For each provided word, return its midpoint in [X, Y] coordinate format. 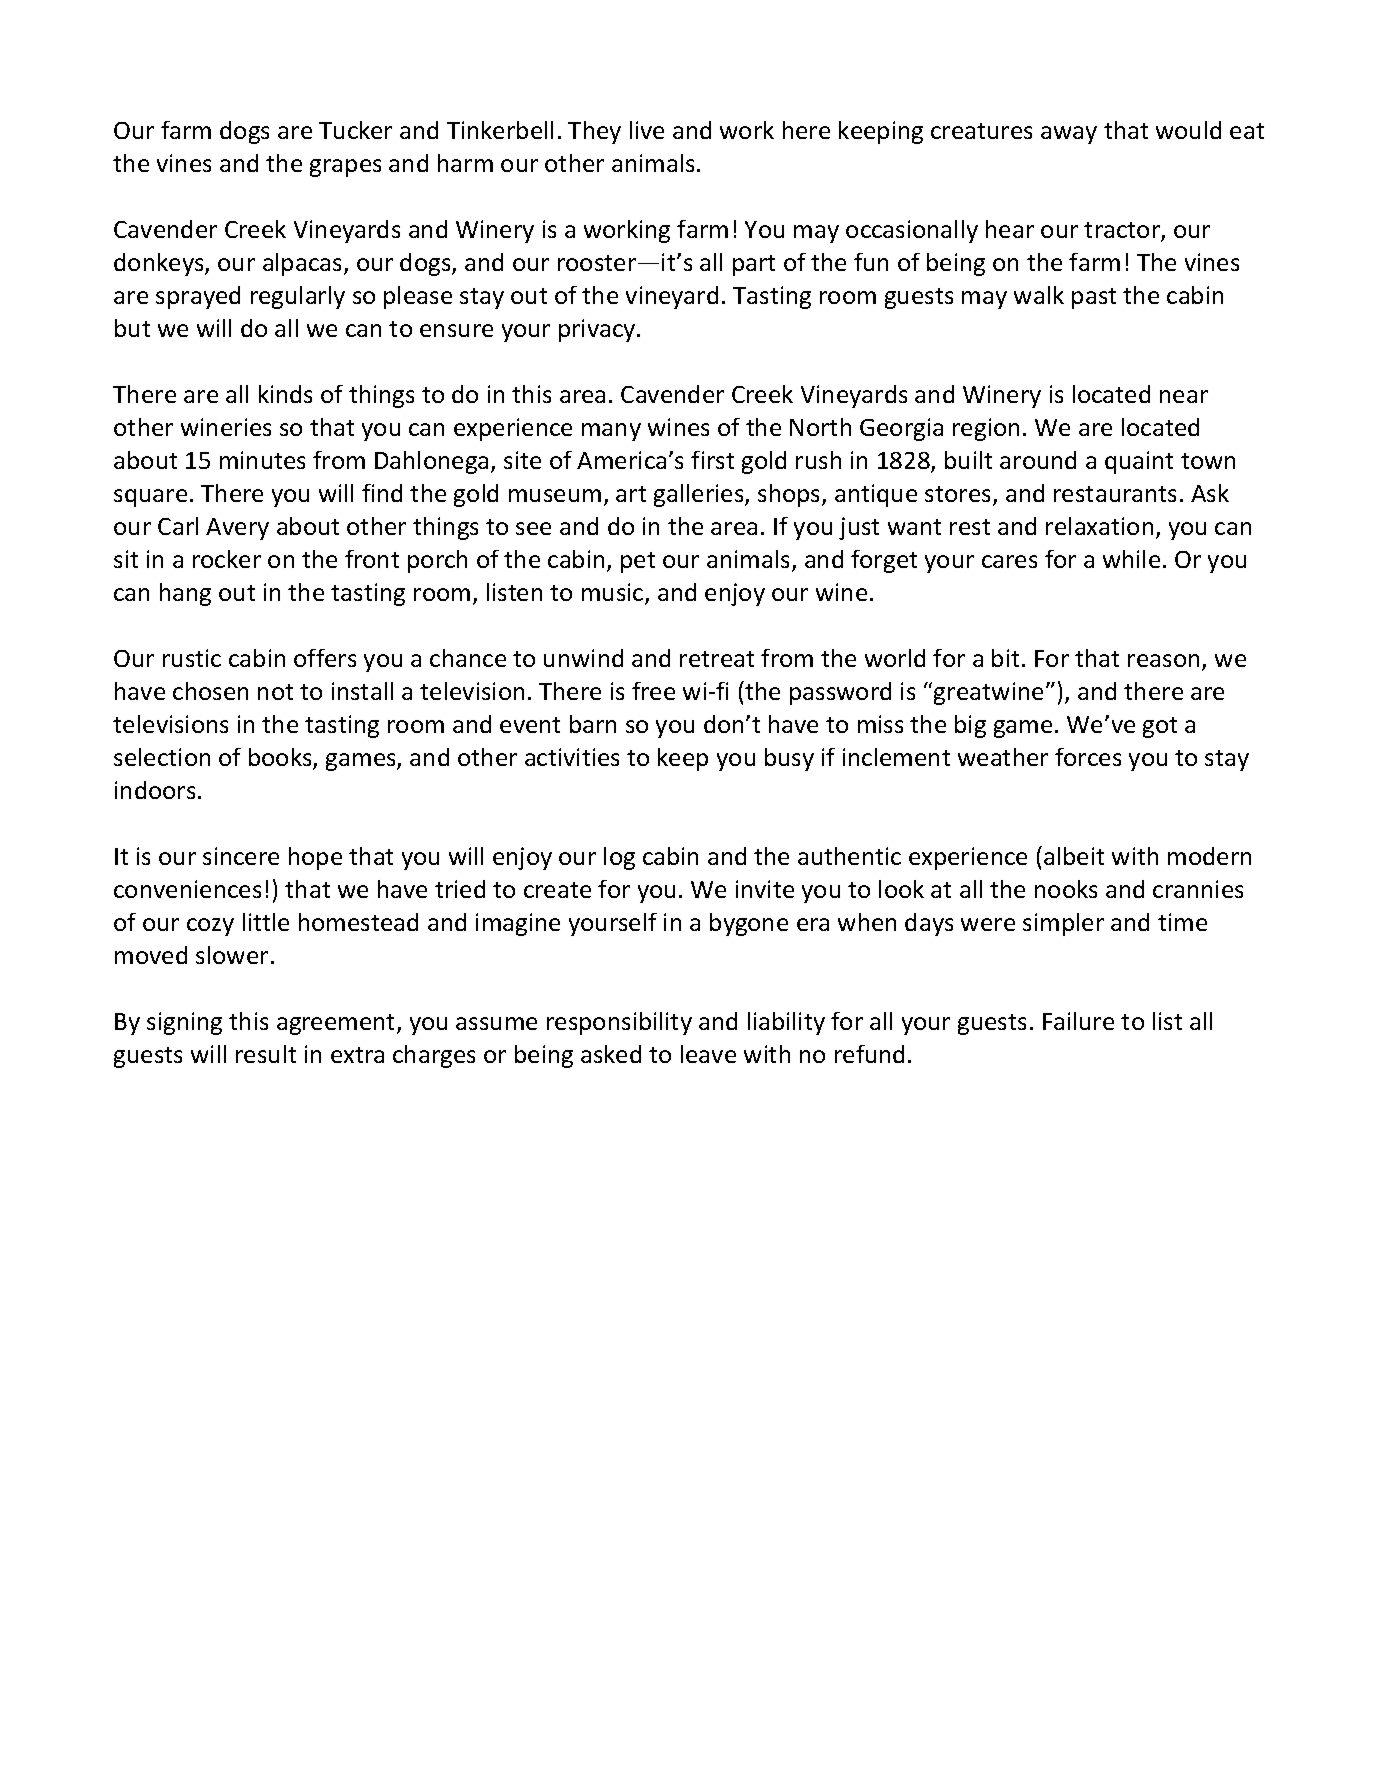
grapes [345, 168]
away [1069, 135]
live [647, 130]
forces [1088, 757]
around [1038, 460]
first [712, 460]
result [266, 1054]
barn [593, 724]
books [281, 758]
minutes [262, 460]
